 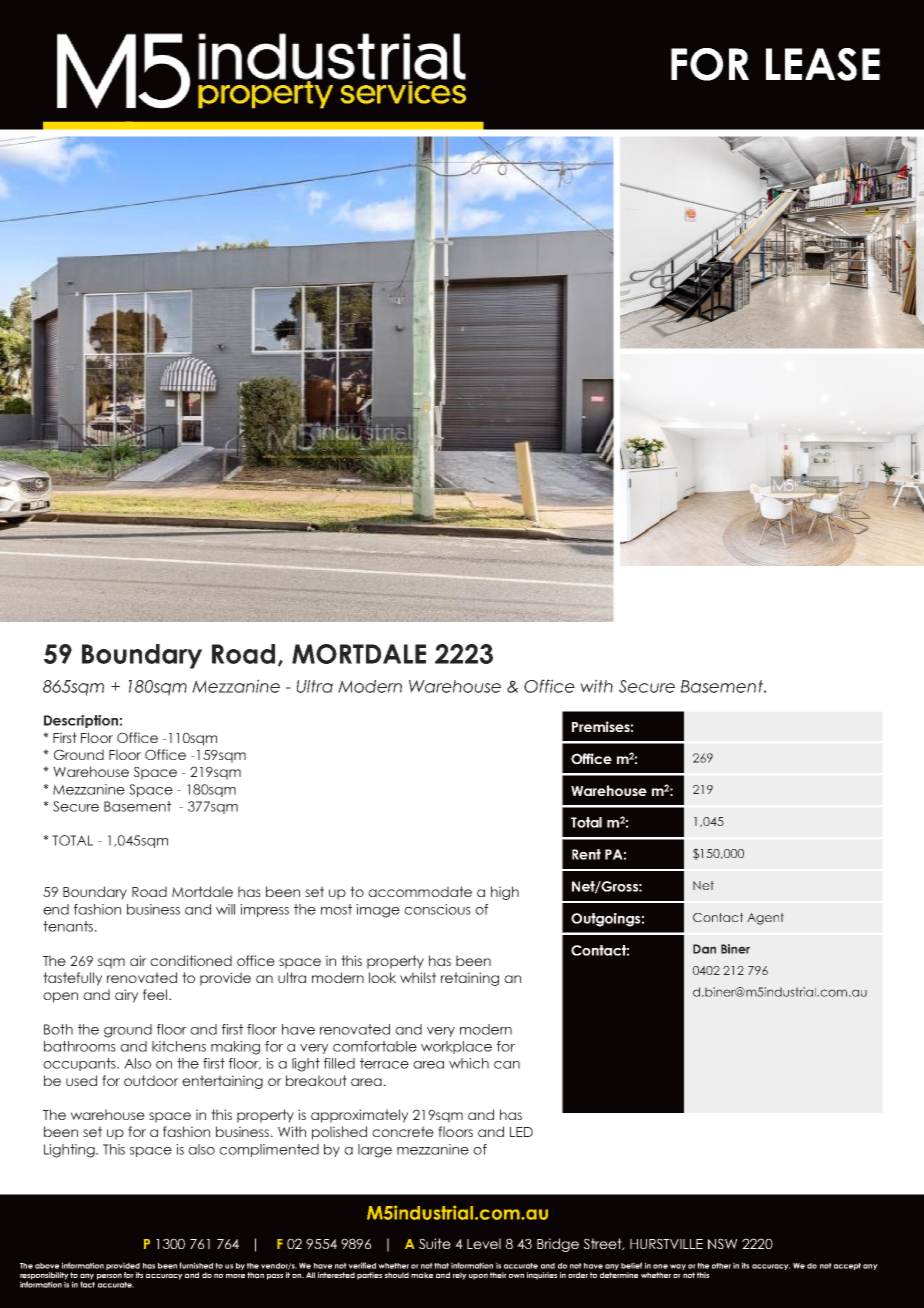 I want to click on Rent, so click(x=586, y=854).
